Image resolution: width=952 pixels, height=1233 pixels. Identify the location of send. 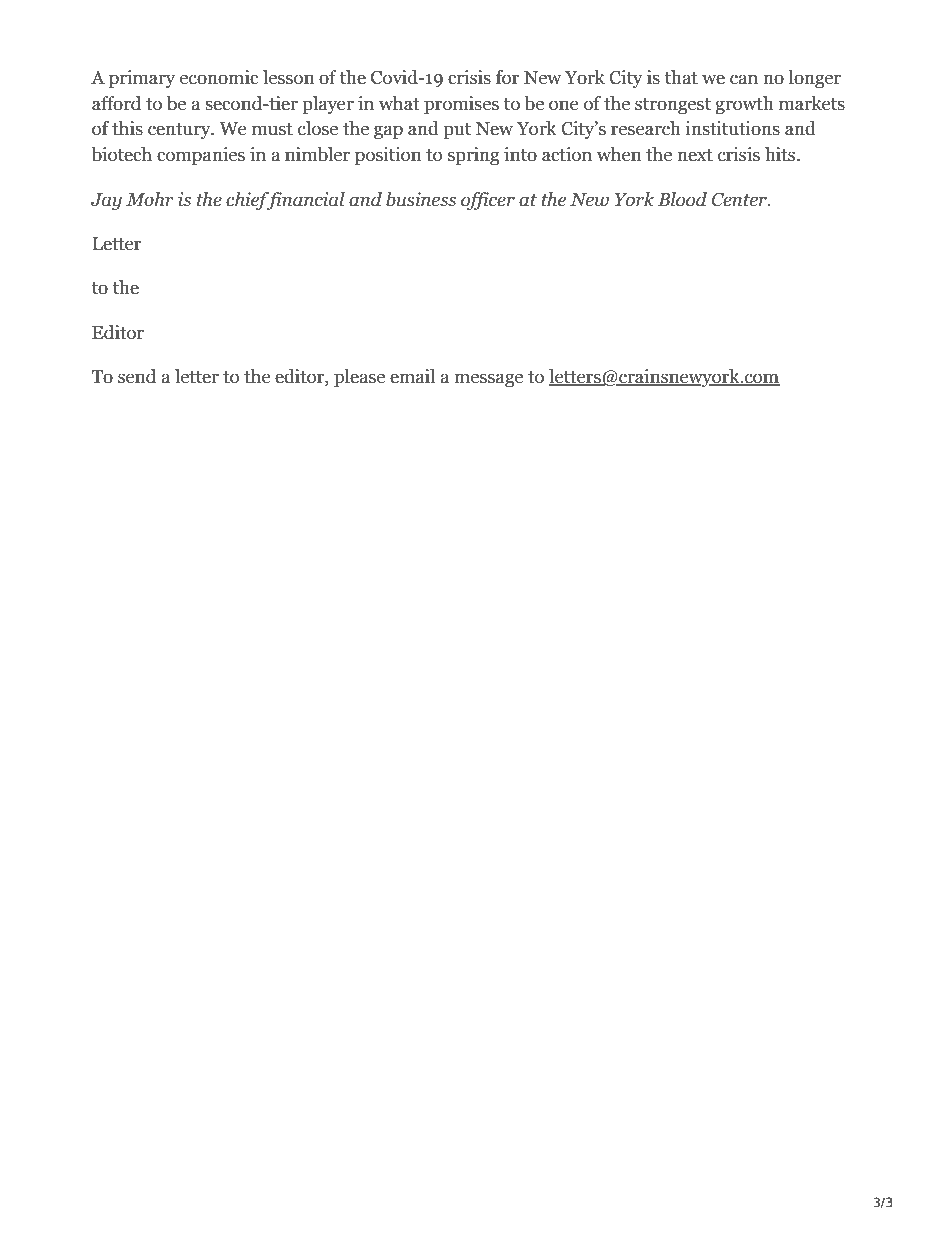
(137, 376).
